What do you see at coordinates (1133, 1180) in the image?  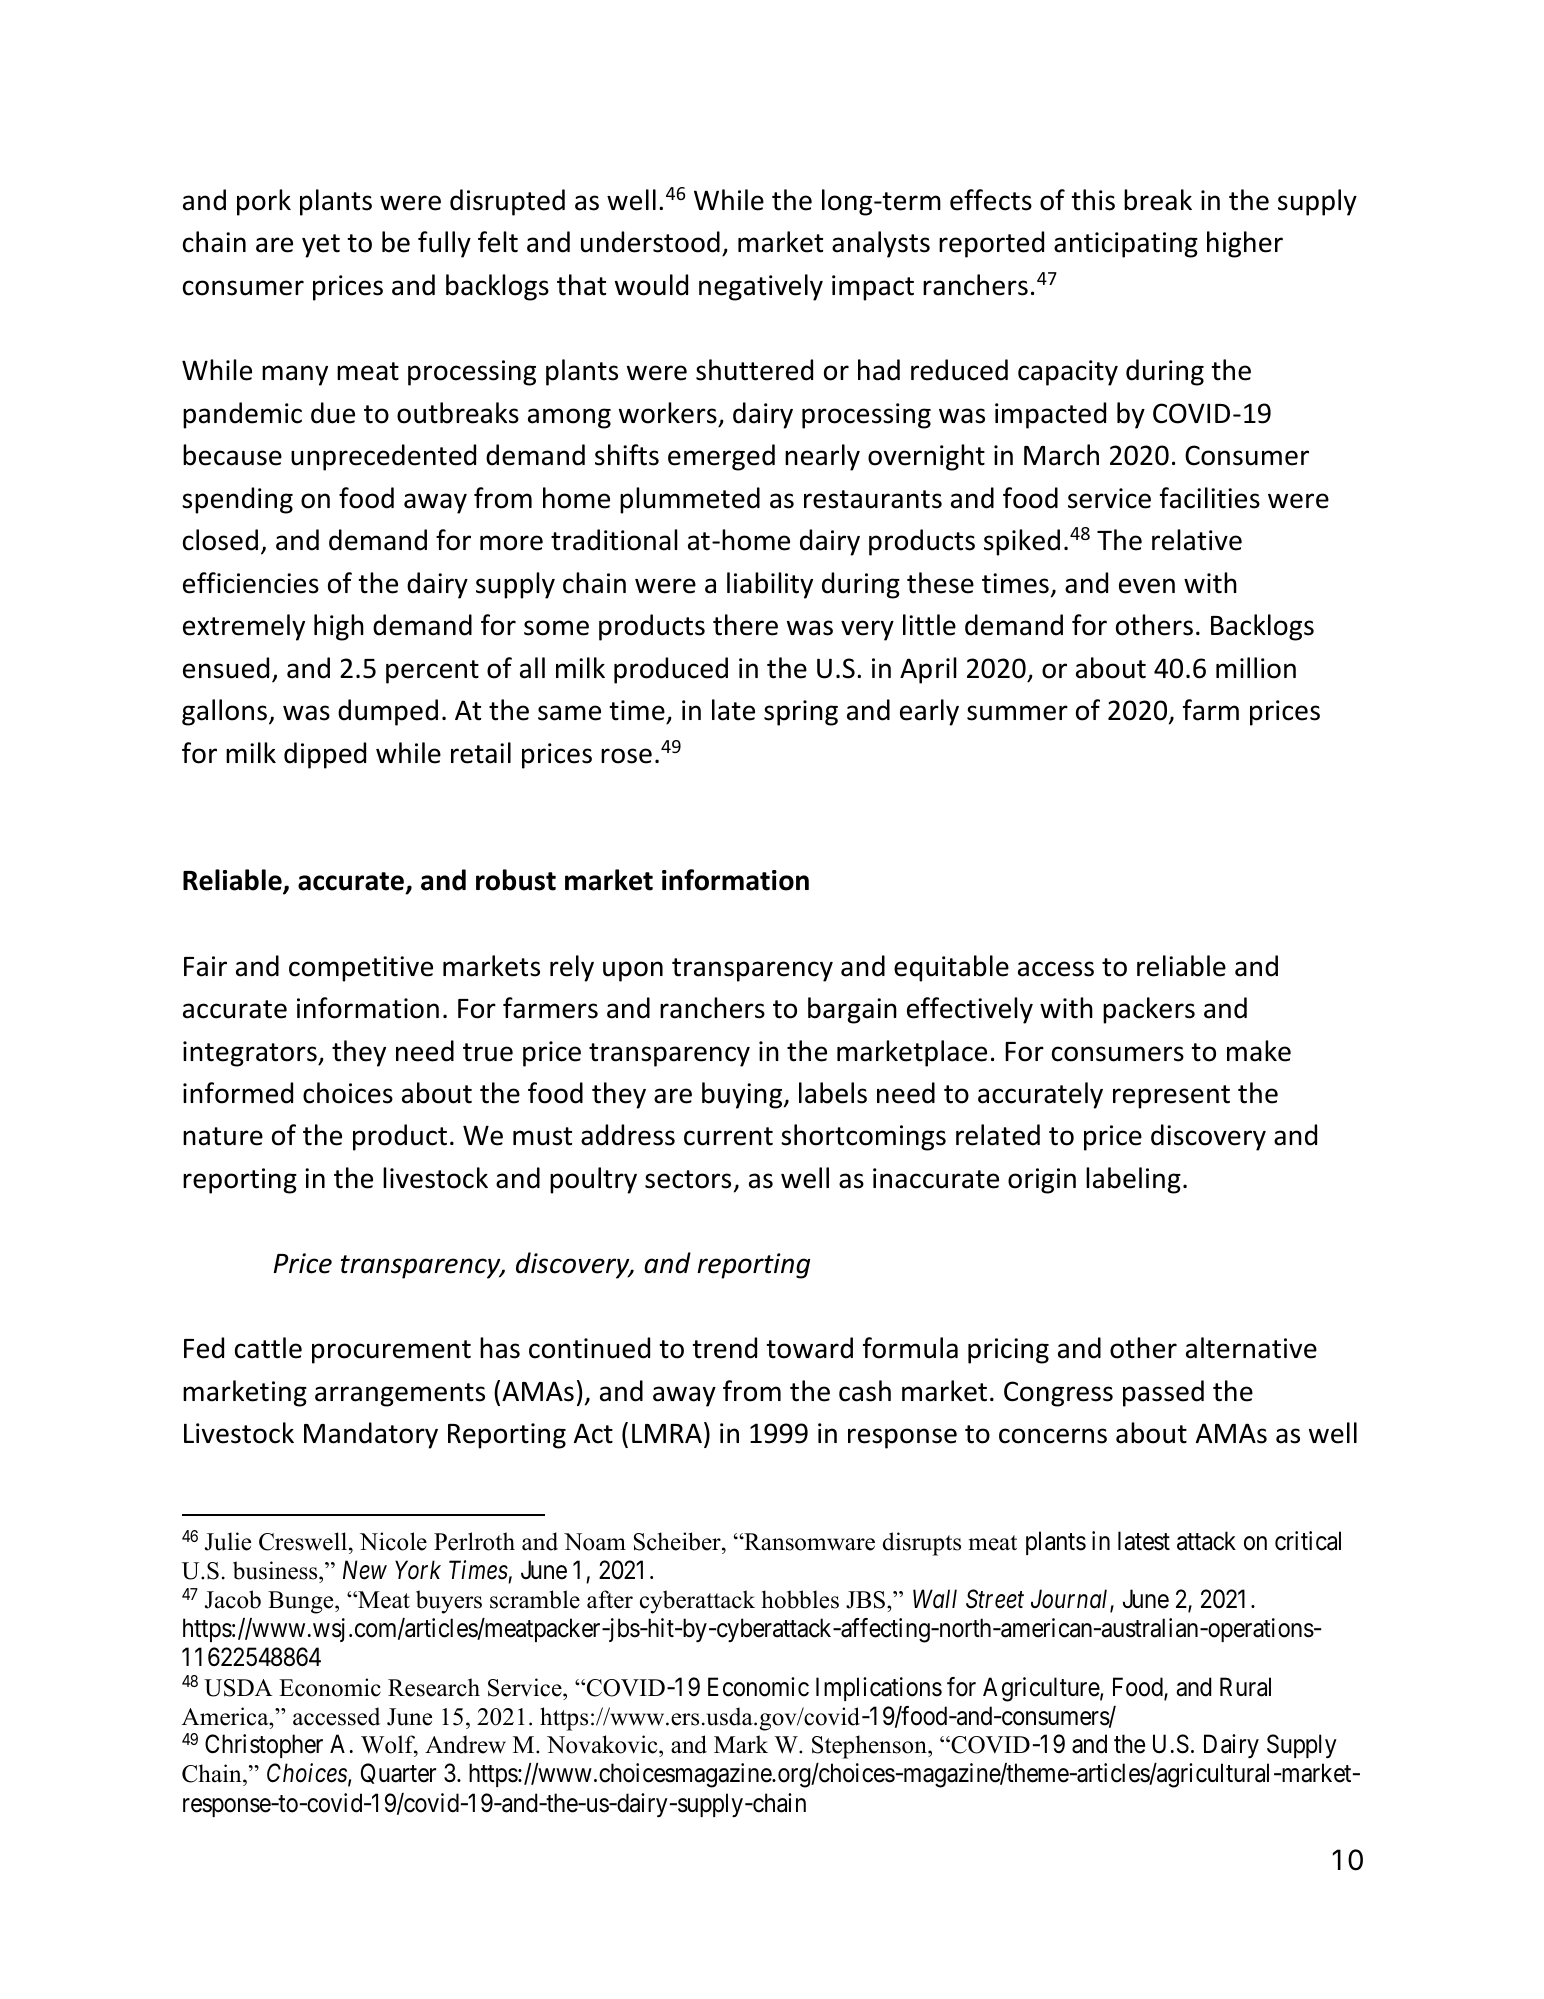 I see `labeling` at bounding box center [1133, 1180].
